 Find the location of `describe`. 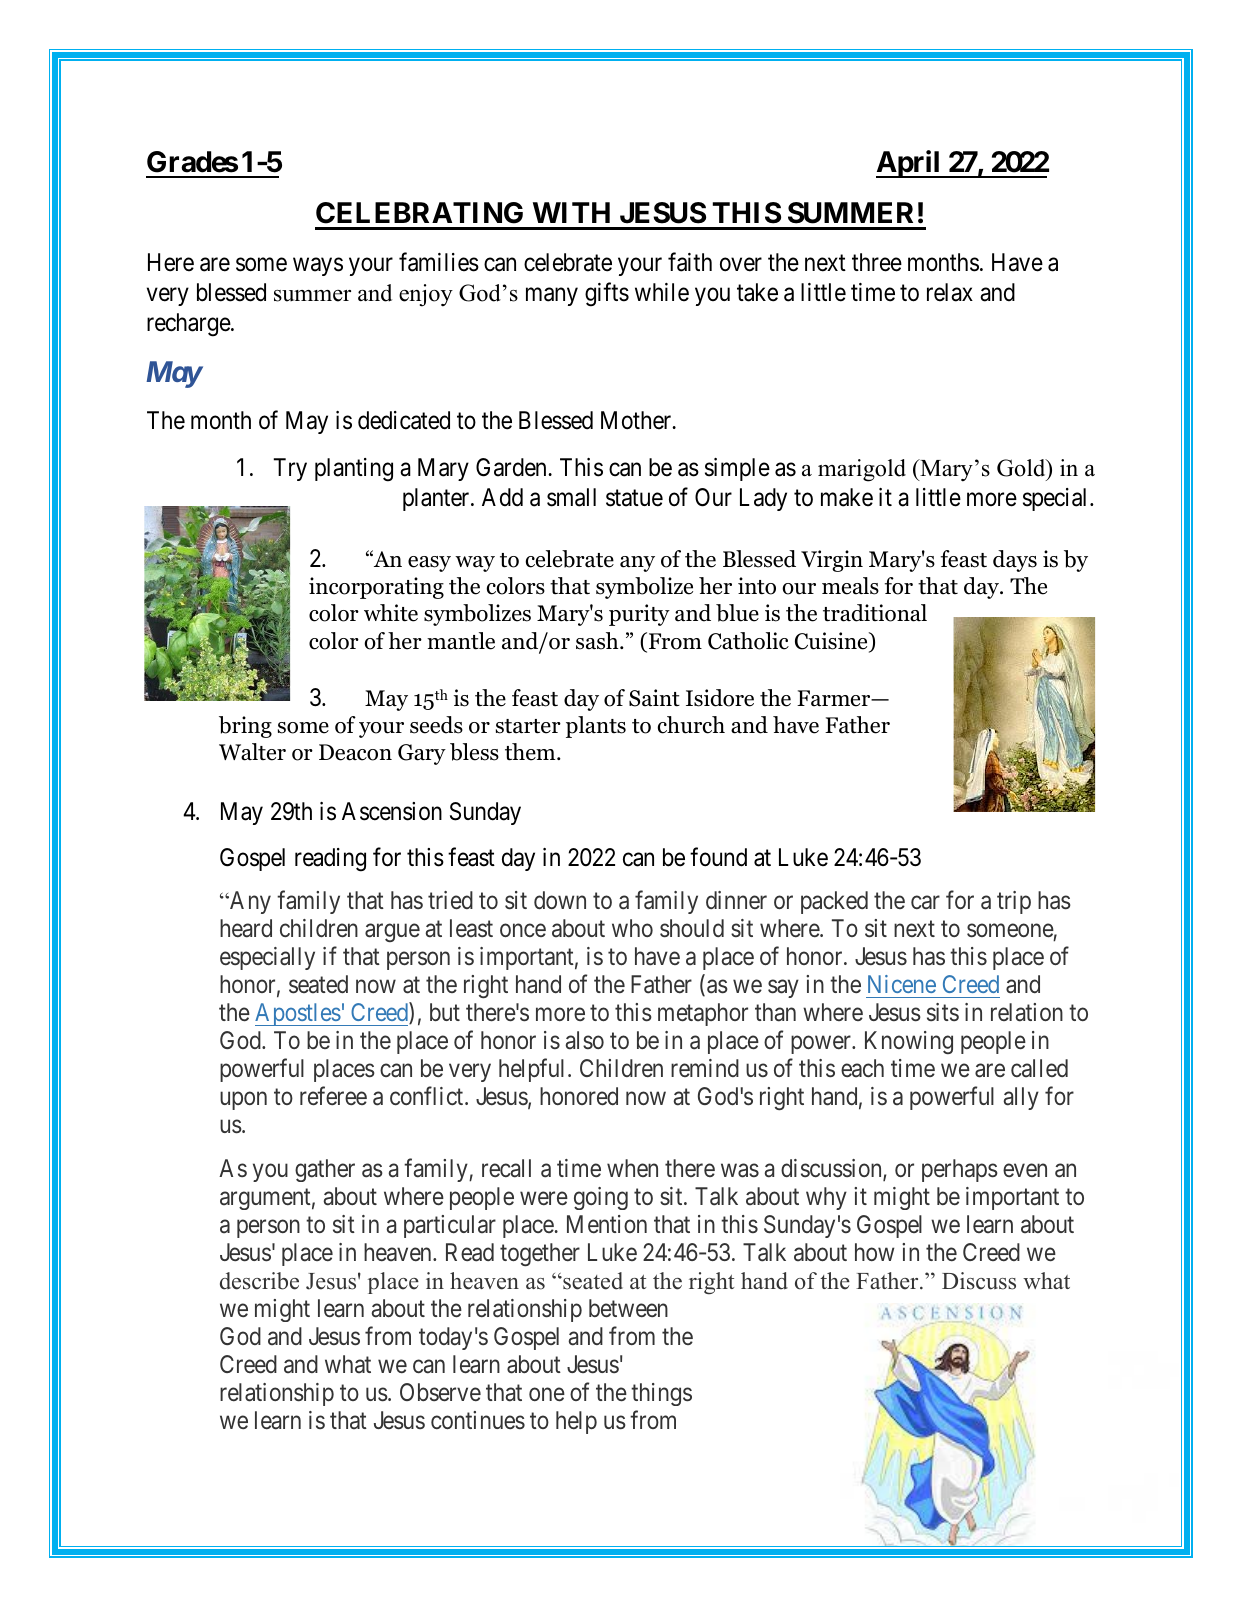

describe is located at coordinates (259, 1281).
